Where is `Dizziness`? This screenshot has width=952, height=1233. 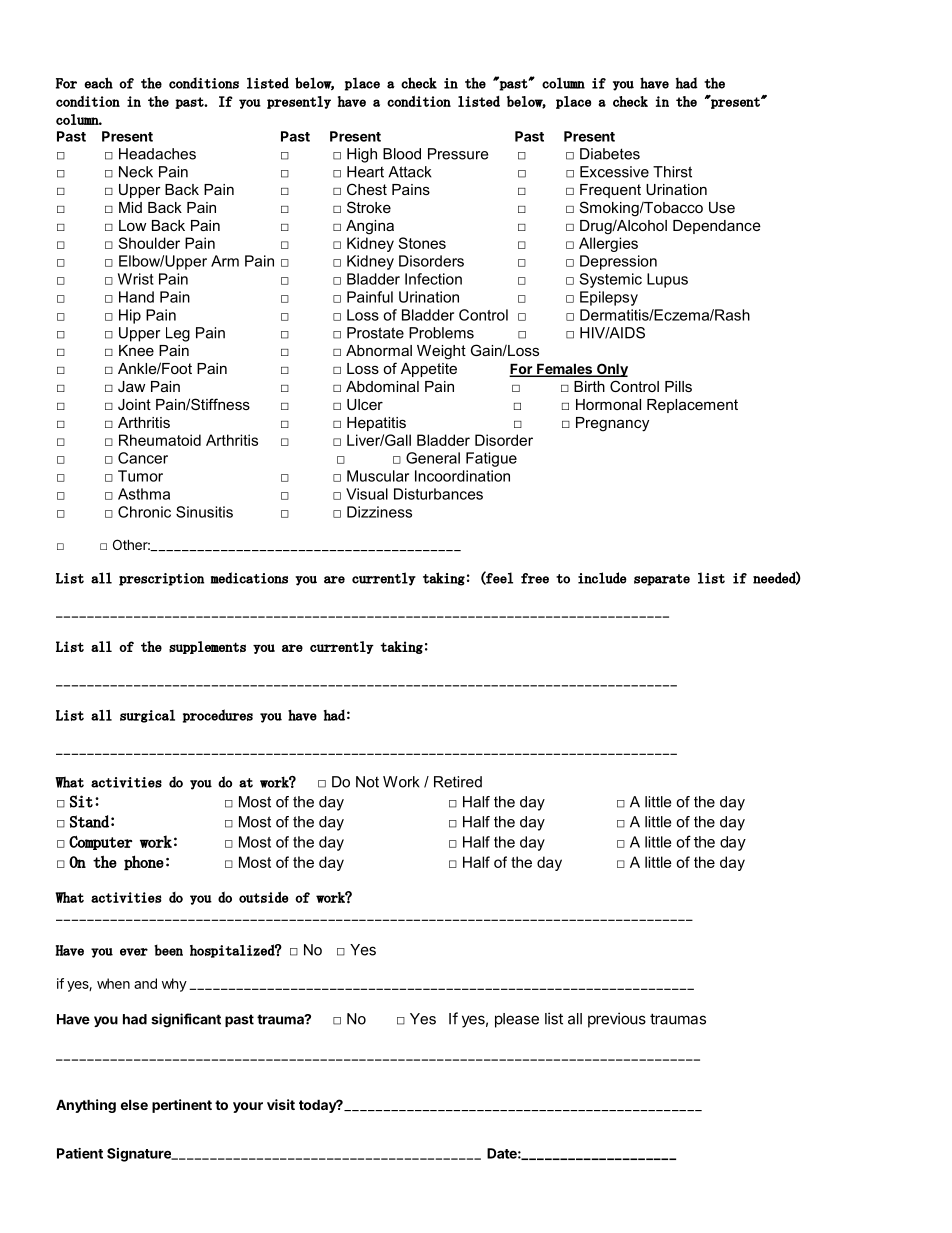 Dizziness is located at coordinates (379, 512).
